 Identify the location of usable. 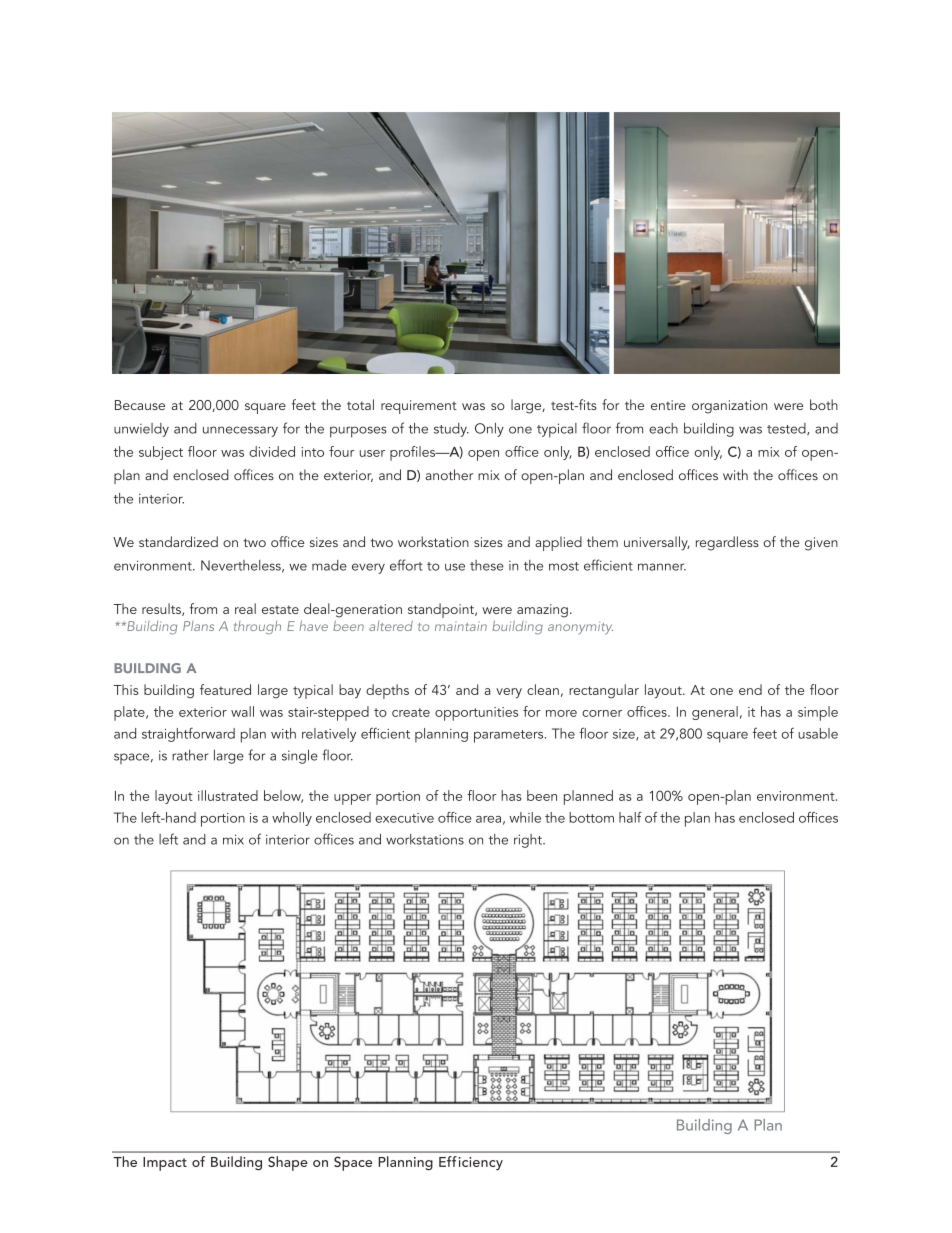
(818, 733).
